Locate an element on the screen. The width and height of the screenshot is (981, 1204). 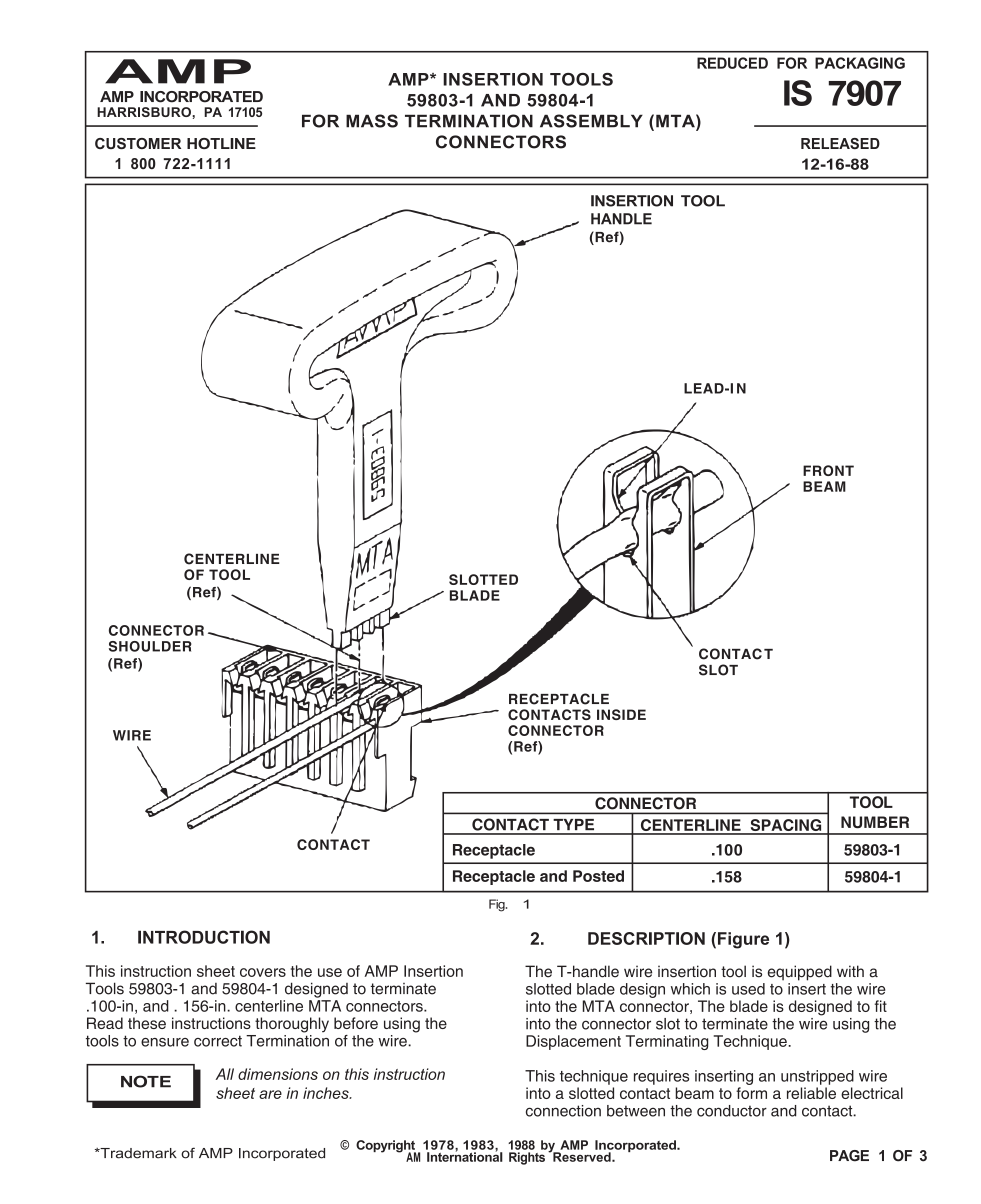
FRONT is located at coordinates (828, 470).
